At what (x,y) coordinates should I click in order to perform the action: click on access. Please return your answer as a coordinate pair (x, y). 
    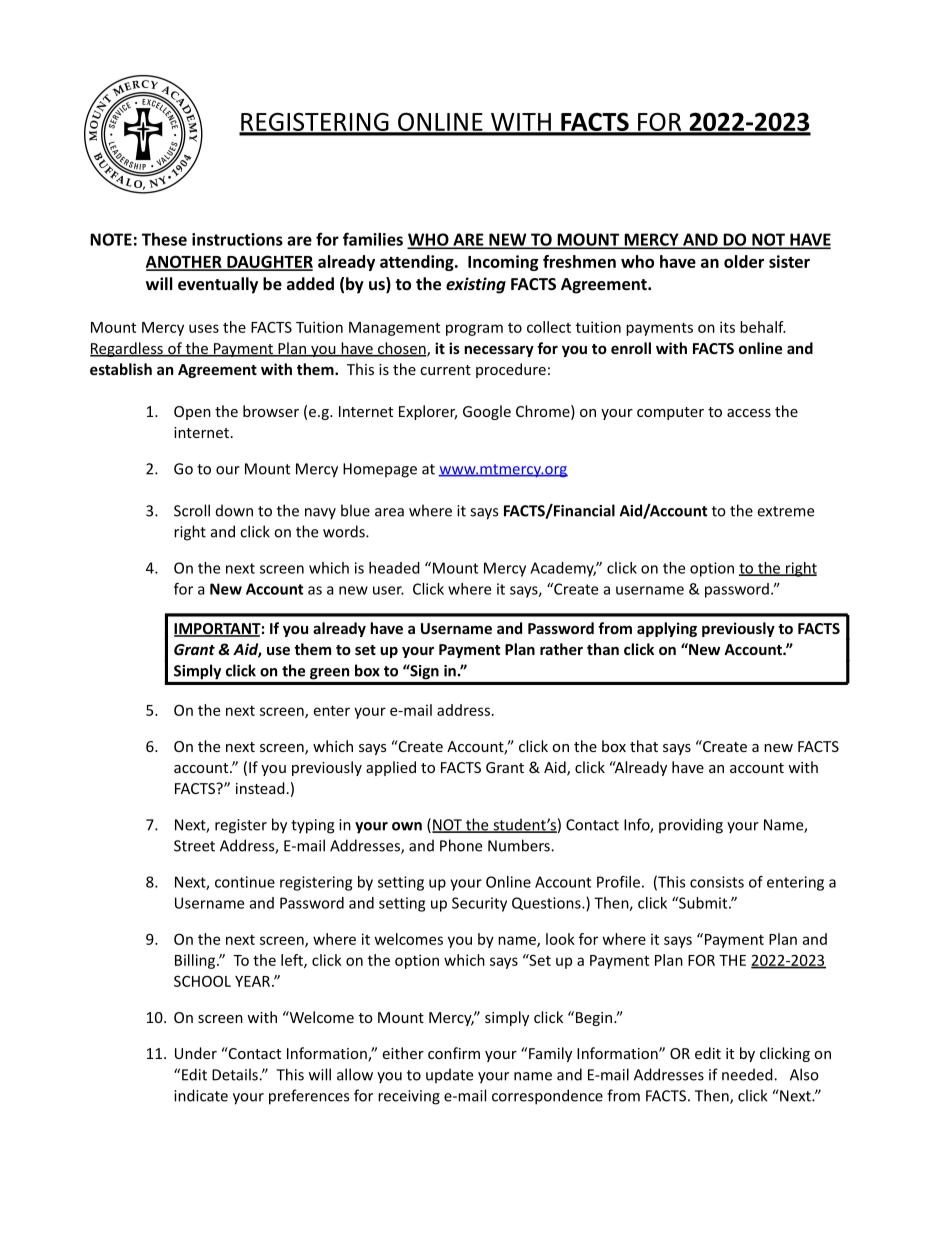
    Looking at the image, I should click on (749, 413).
